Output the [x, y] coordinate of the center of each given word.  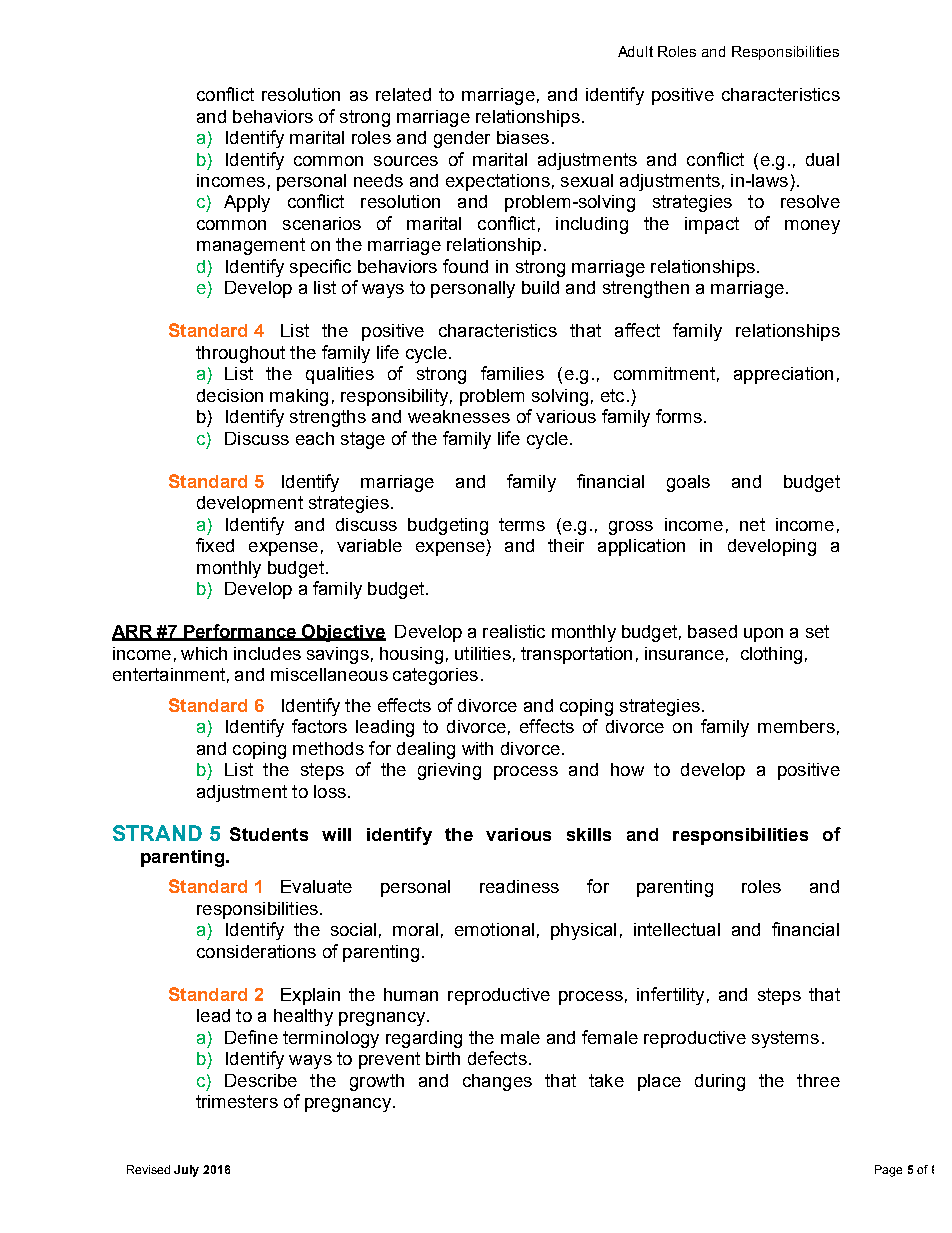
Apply [247, 203]
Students [269, 834]
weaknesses [459, 416]
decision [230, 395]
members [796, 726]
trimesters [237, 1101]
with [477, 748]
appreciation [783, 375]
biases [523, 137]
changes [497, 1082]
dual [822, 159]
